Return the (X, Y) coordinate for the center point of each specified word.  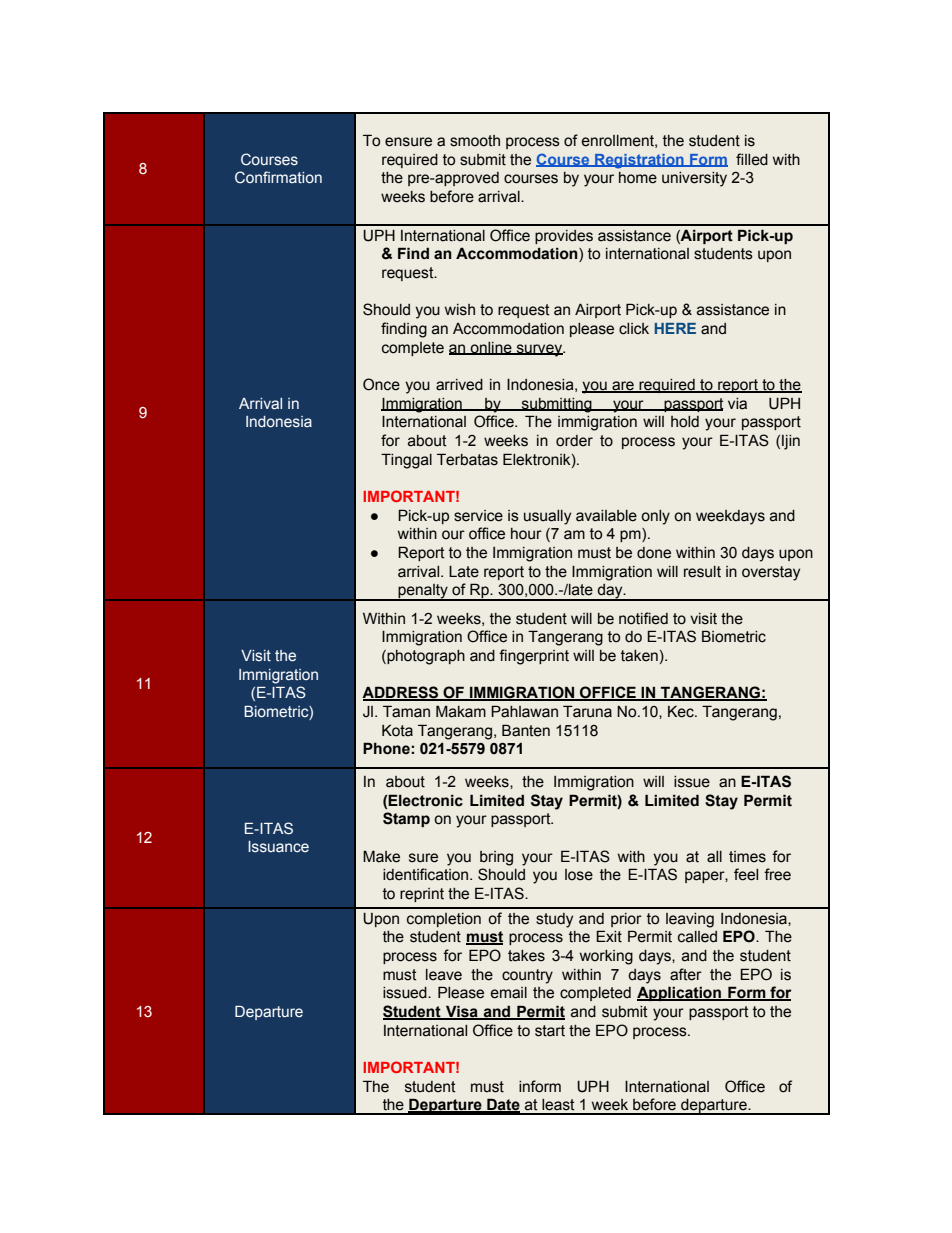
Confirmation (278, 177)
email (509, 993)
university (694, 179)
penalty (423, 592)
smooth (475, 141)
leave (444, 975)
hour (526, 534)
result (702, 572)
